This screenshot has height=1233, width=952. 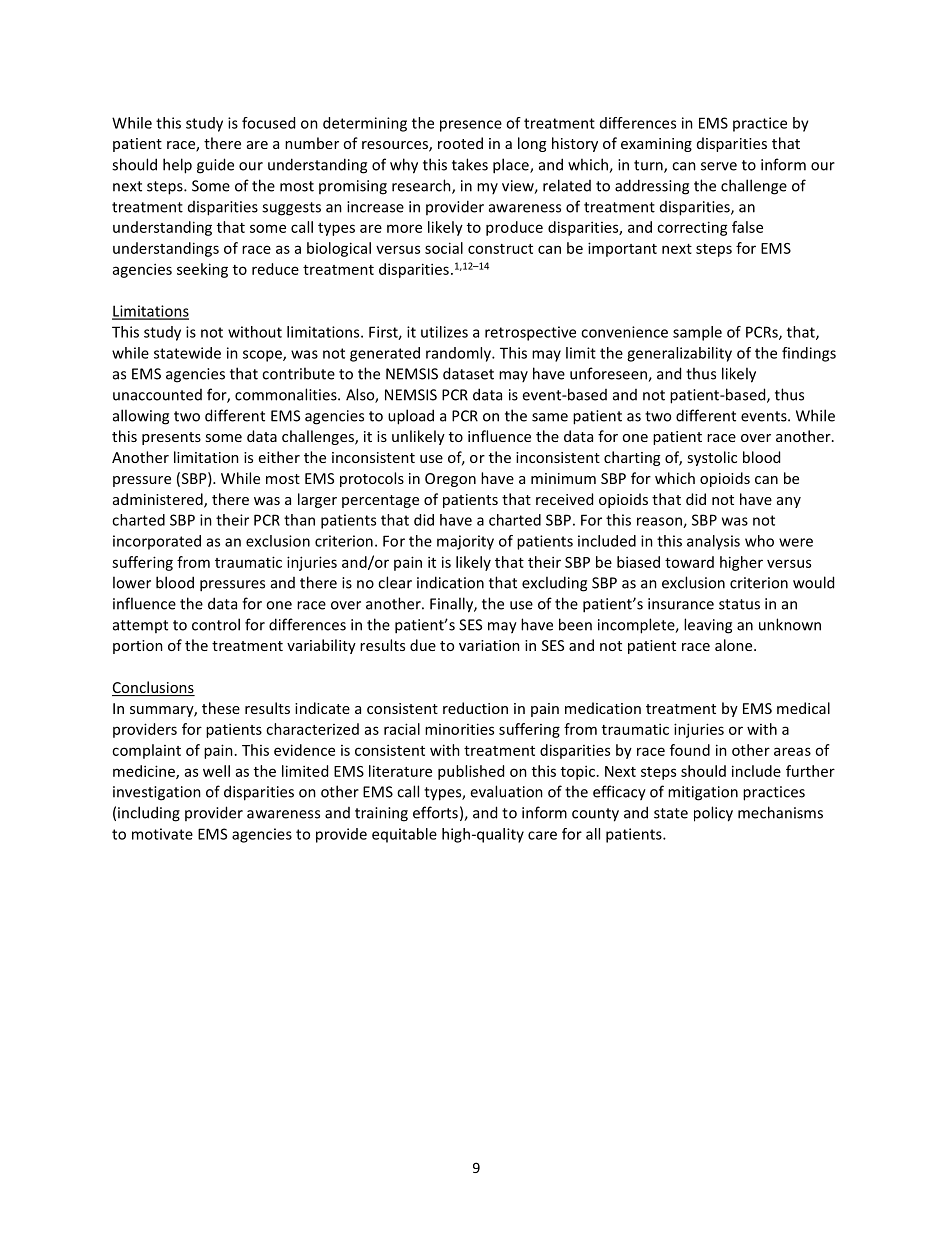 What do you see at coordinates (460, 143) in the screenshot?
I see `rooted` at bounding box center [460, 143].
